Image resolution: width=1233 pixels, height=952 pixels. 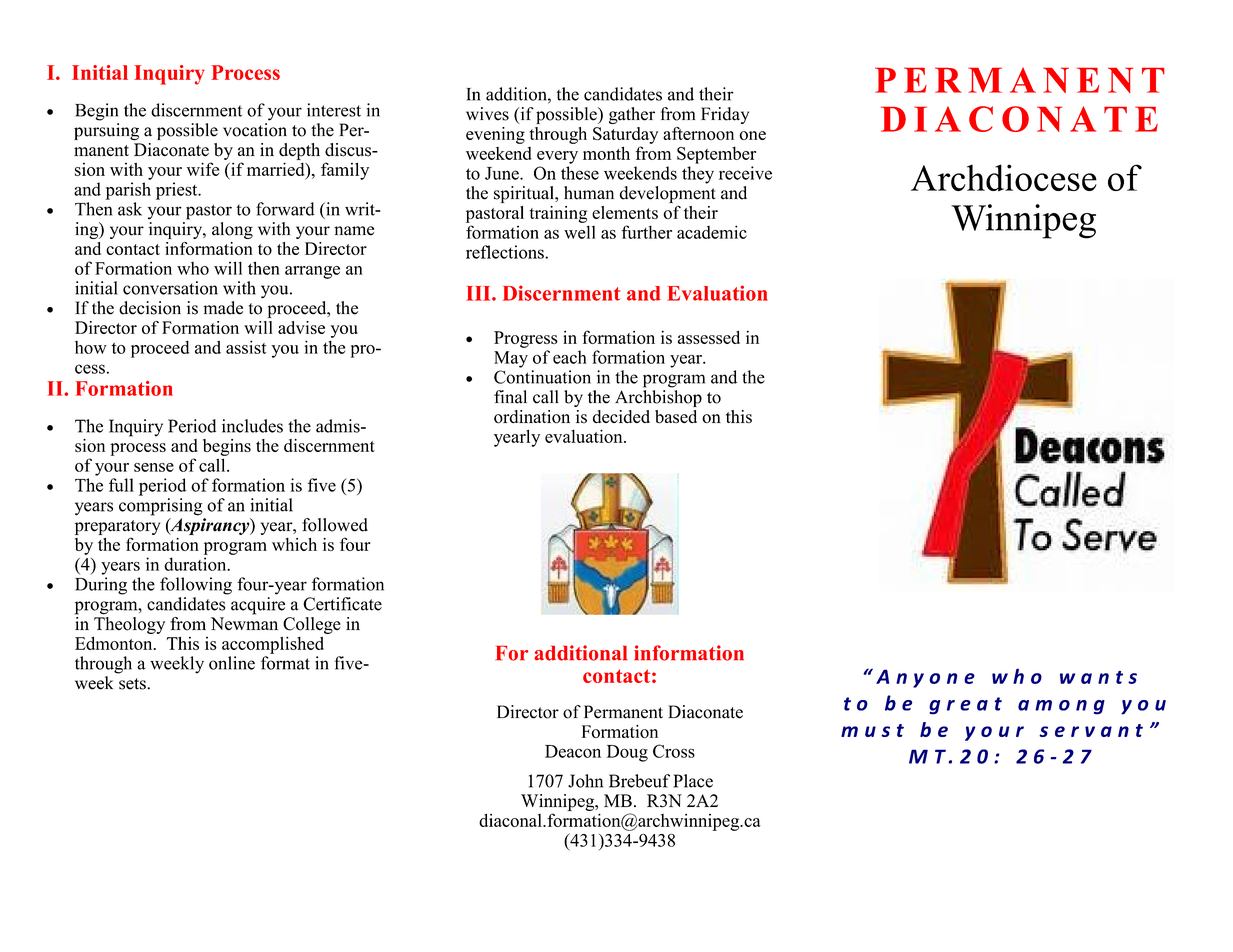 I want to click on vocation, so click(x=255, y=130).
